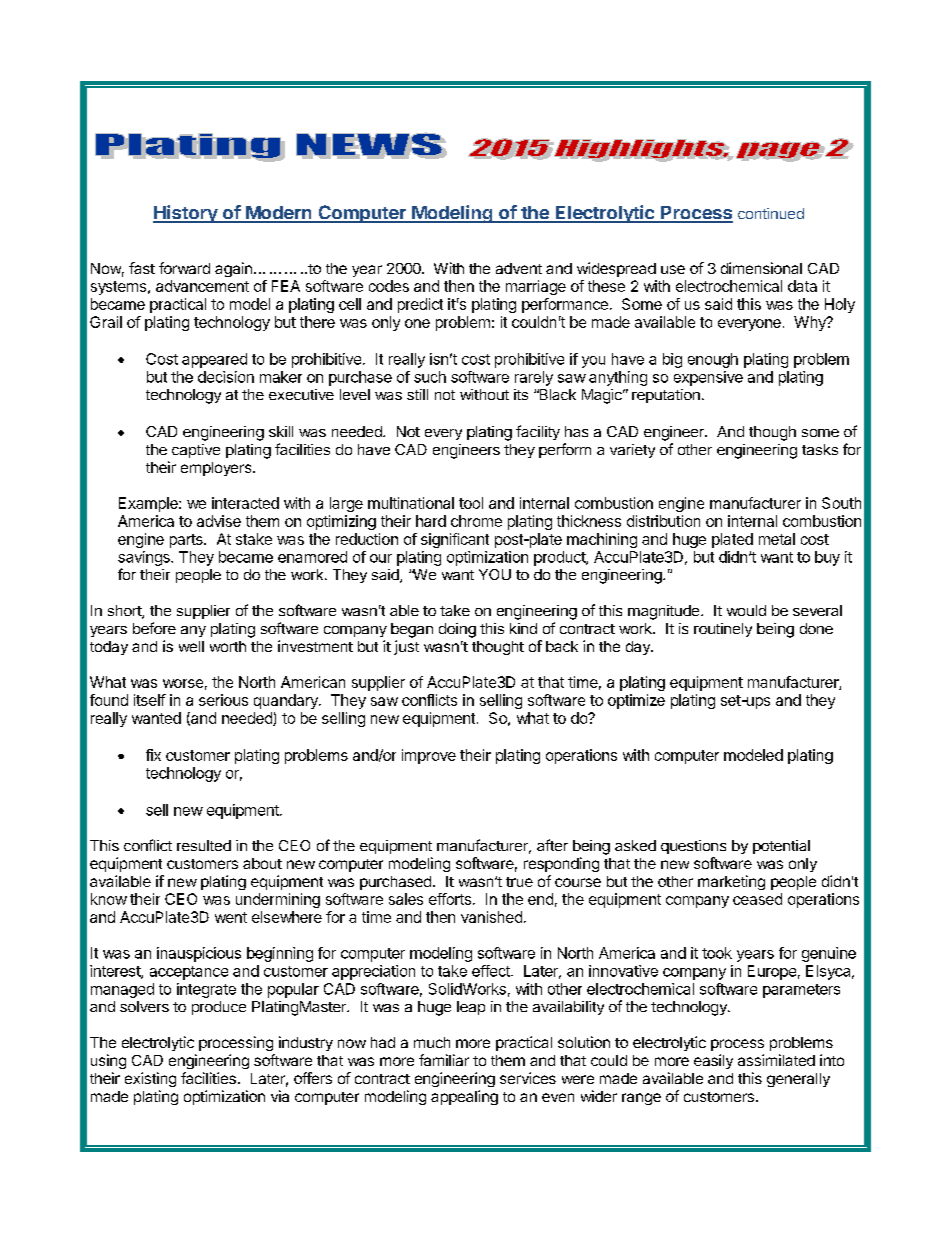 This image has height=1233, width=952. What do you see at coordinates (153, 755) in the image?
I see `fix` at bounding box center [153, 755].
